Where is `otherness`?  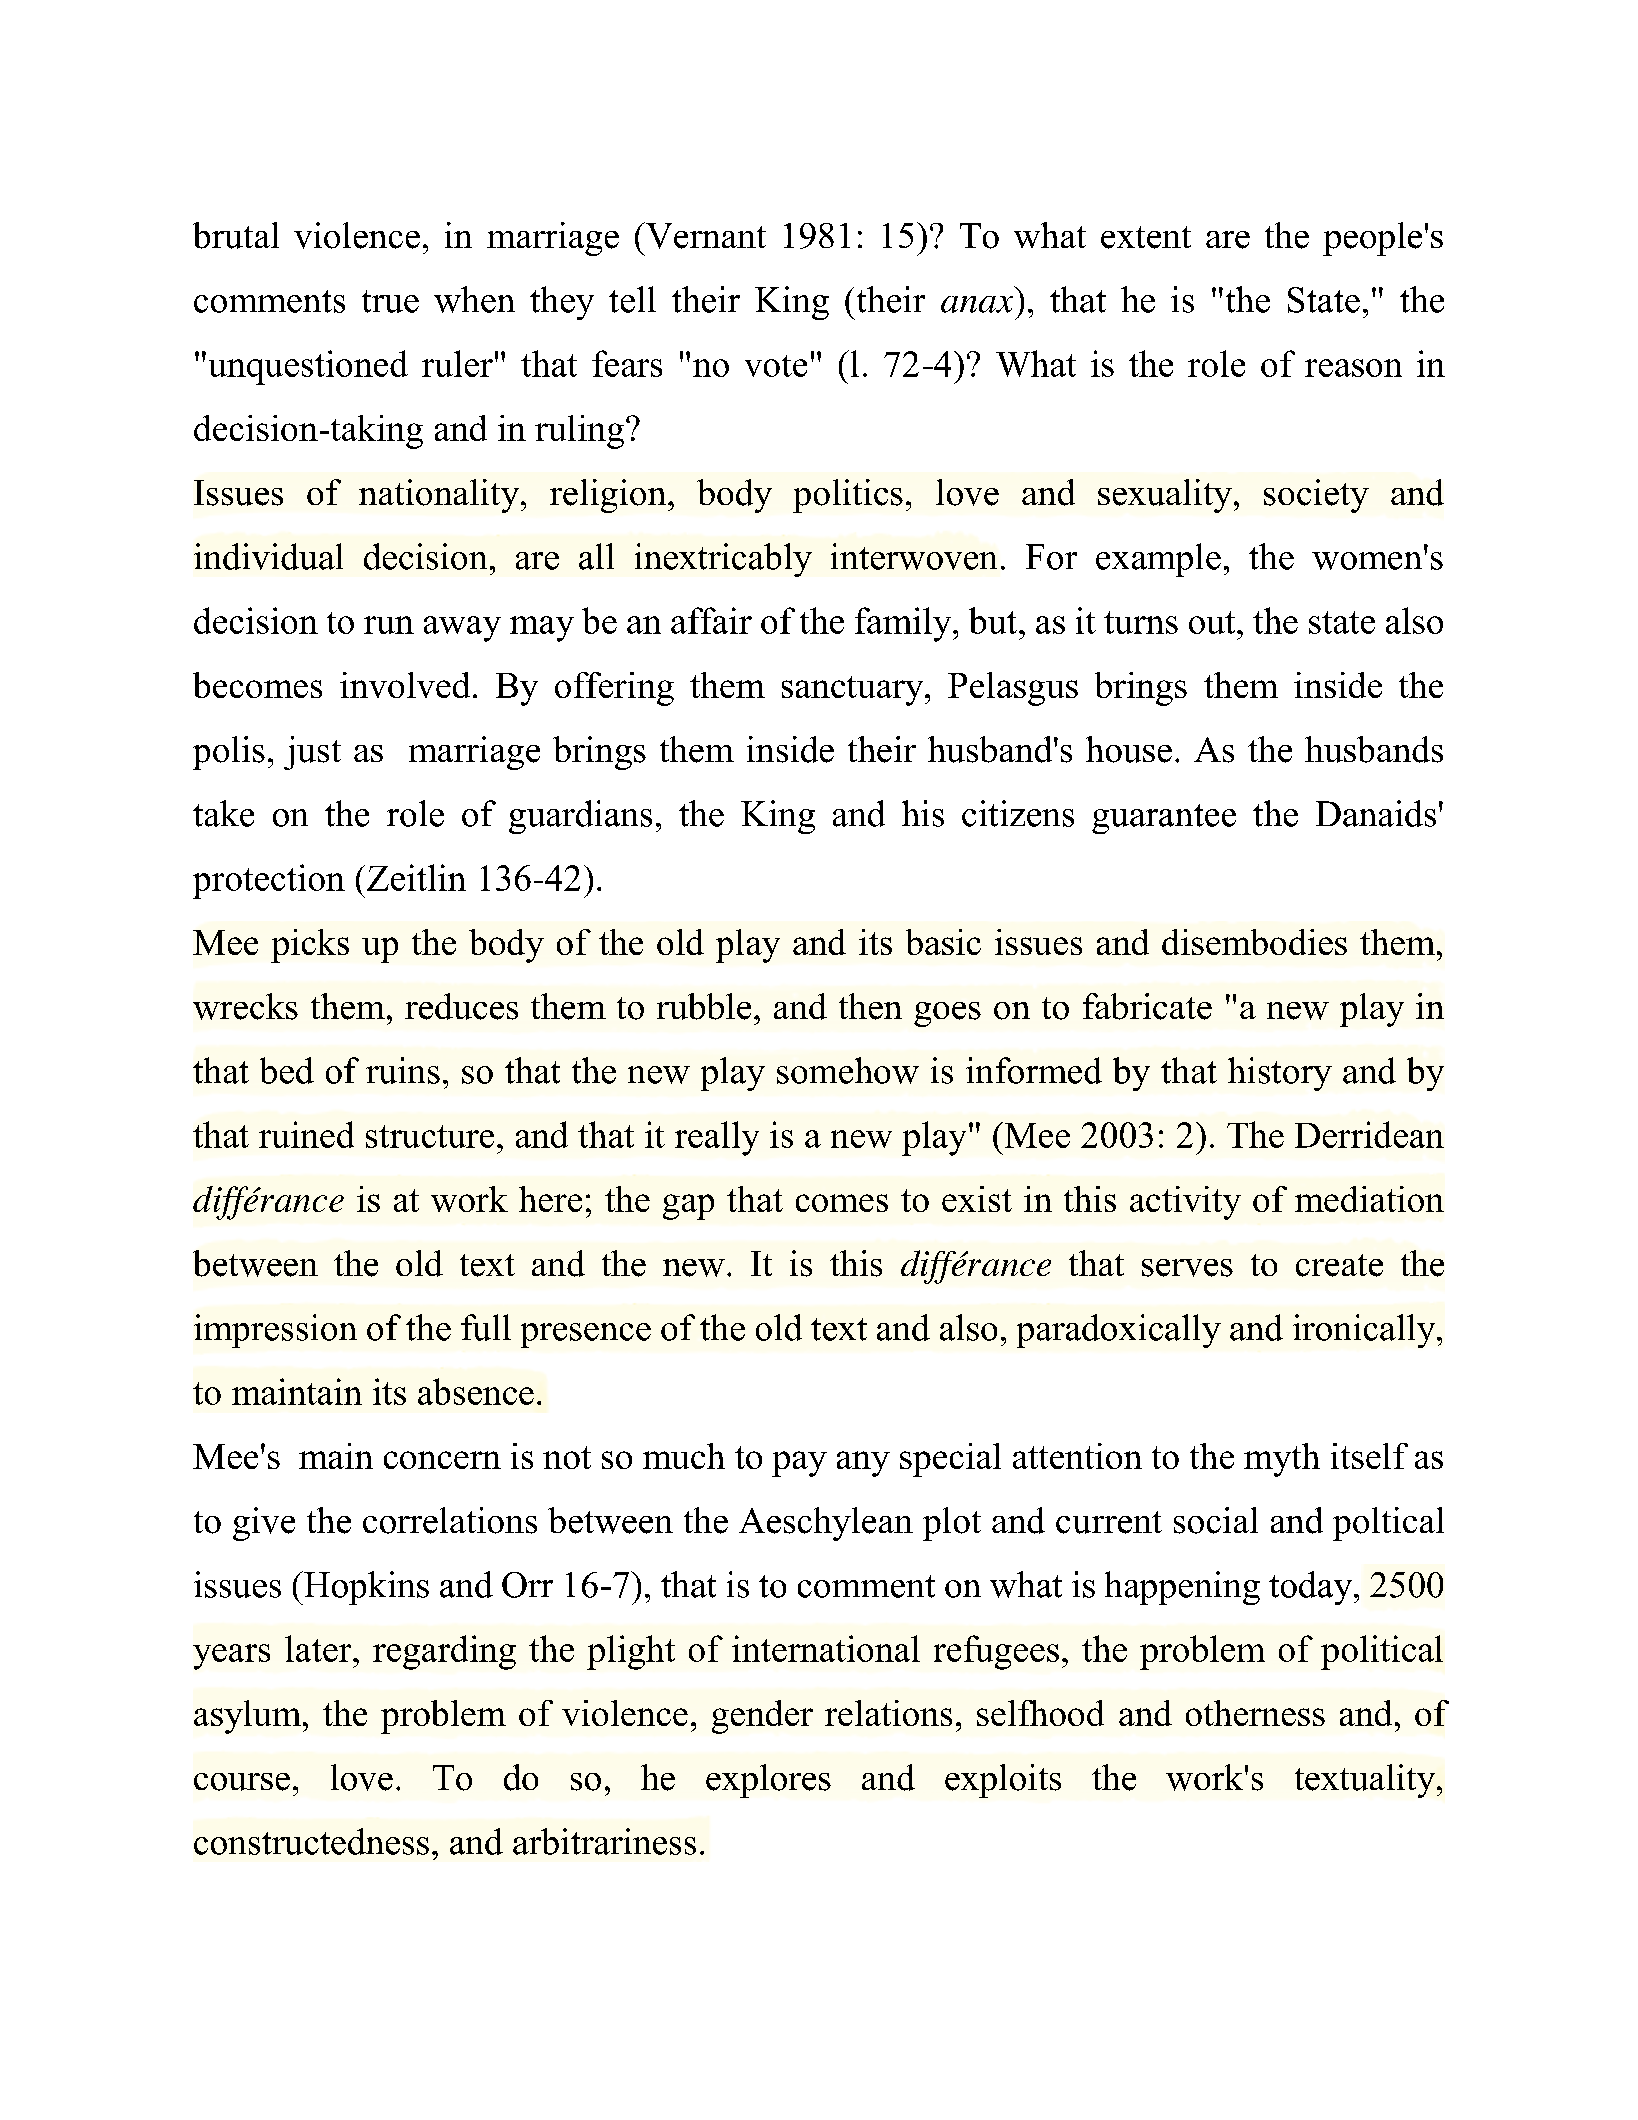 otherness is located at coordinates (1255, 1713).
